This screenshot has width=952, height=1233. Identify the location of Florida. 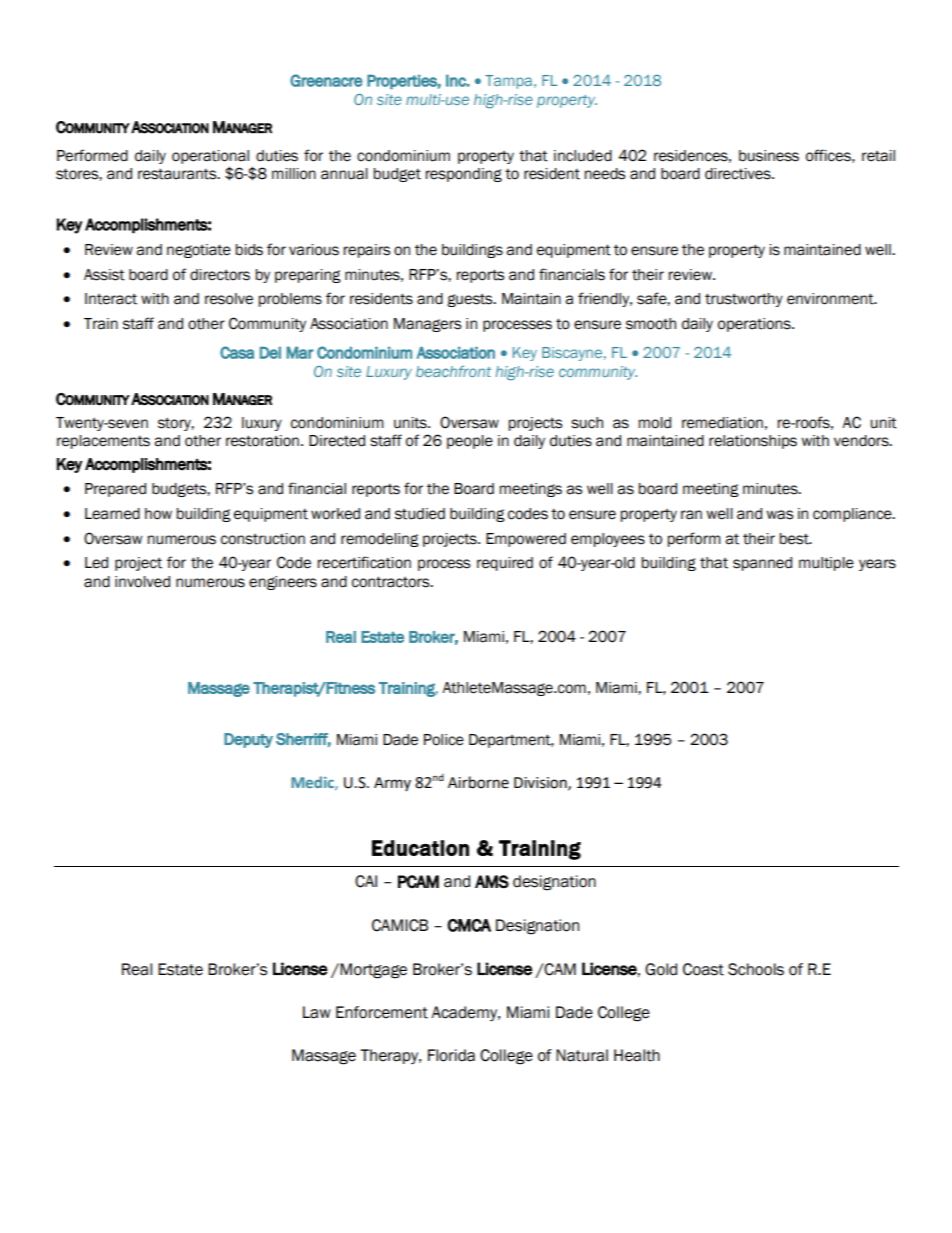
(451, 1055).
